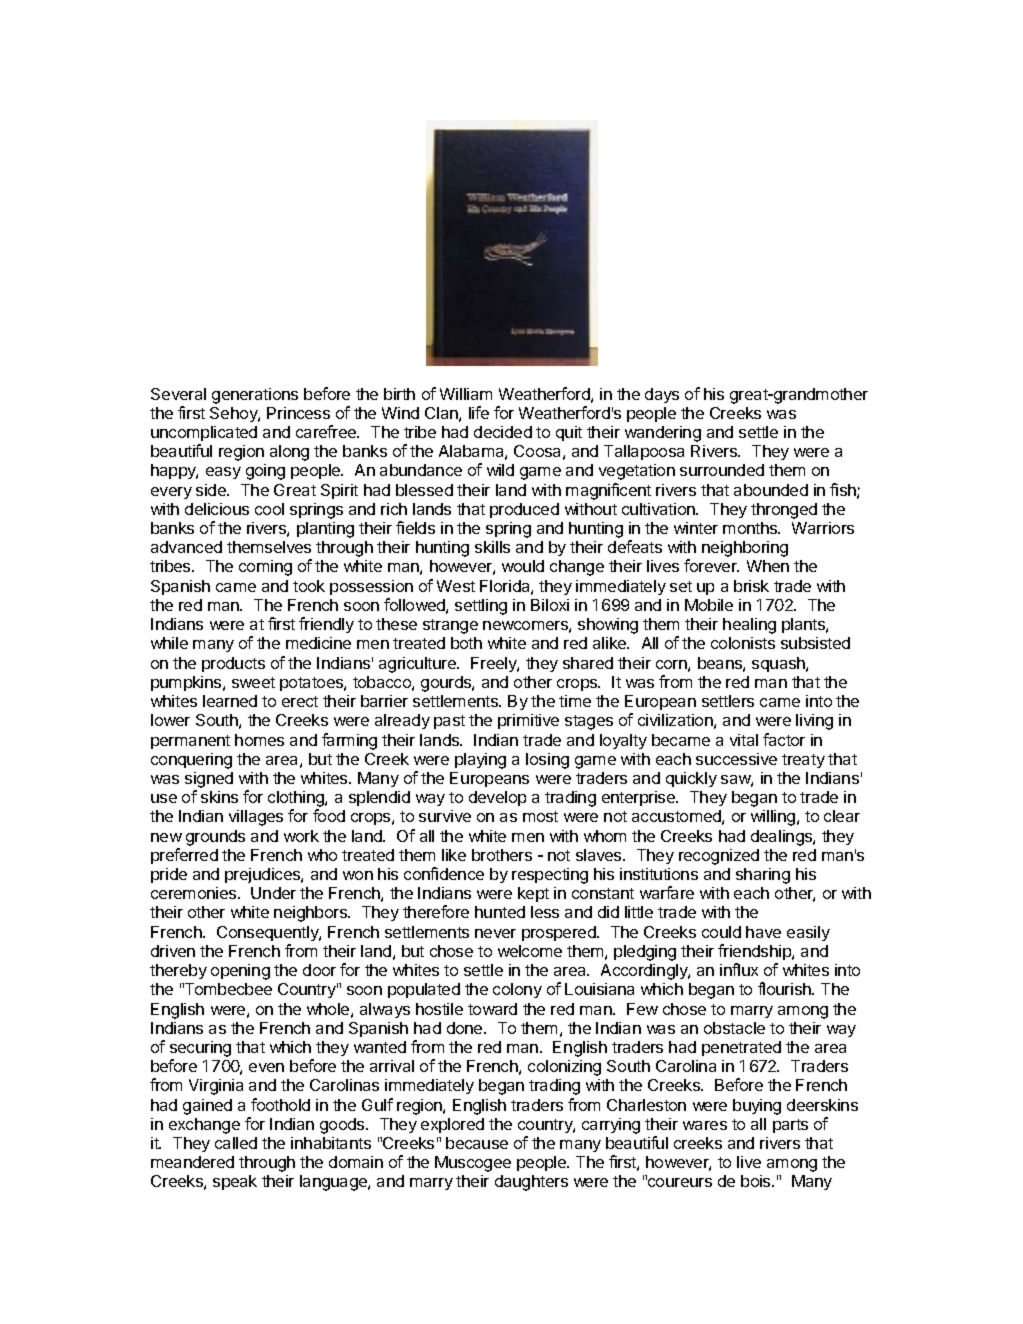  What do you see at coordinates (255, 396) in the page?
I see `generations` at bounding box center [255, 396].
